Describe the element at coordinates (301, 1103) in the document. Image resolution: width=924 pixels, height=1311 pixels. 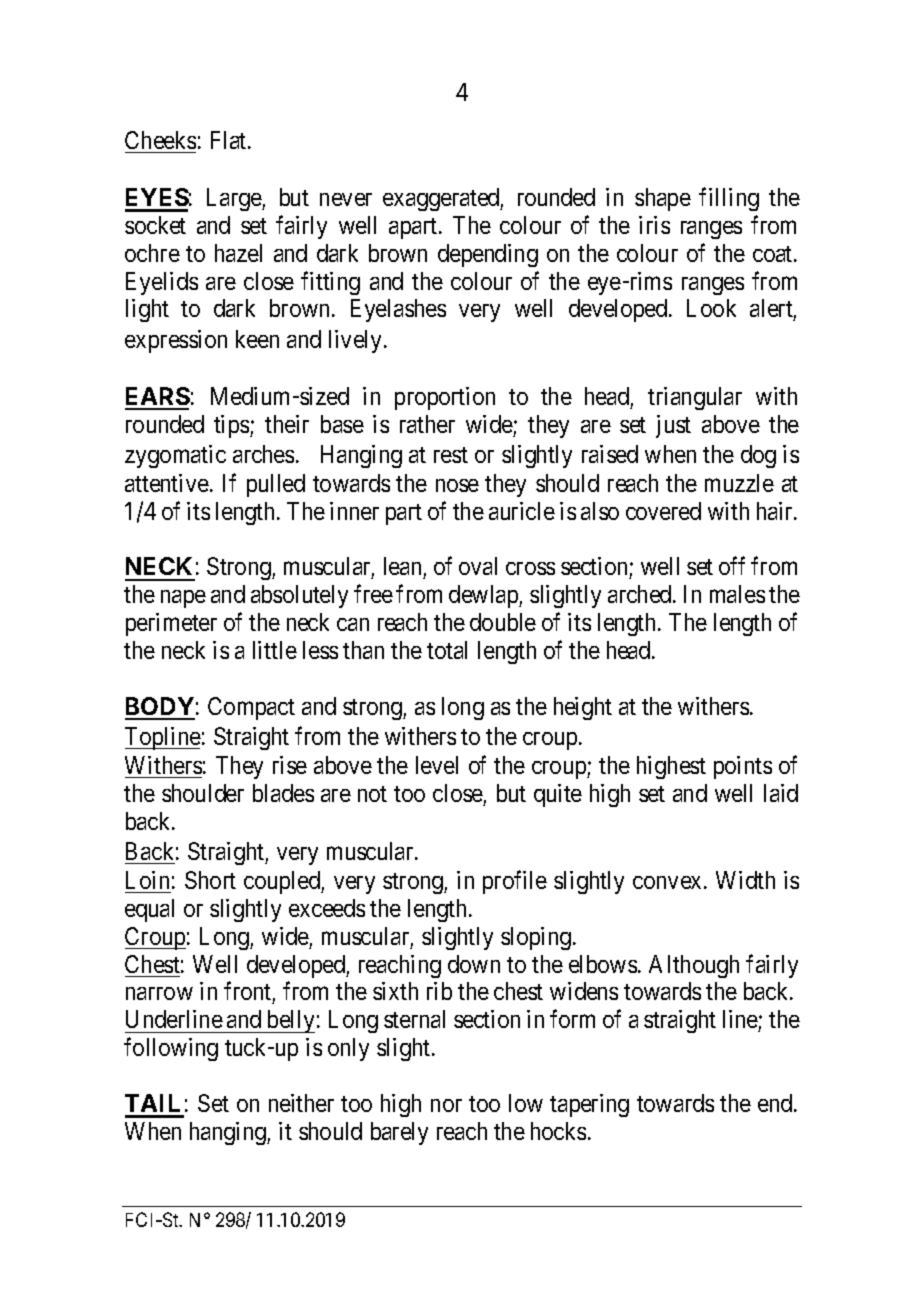
I see `neither` at that location.
